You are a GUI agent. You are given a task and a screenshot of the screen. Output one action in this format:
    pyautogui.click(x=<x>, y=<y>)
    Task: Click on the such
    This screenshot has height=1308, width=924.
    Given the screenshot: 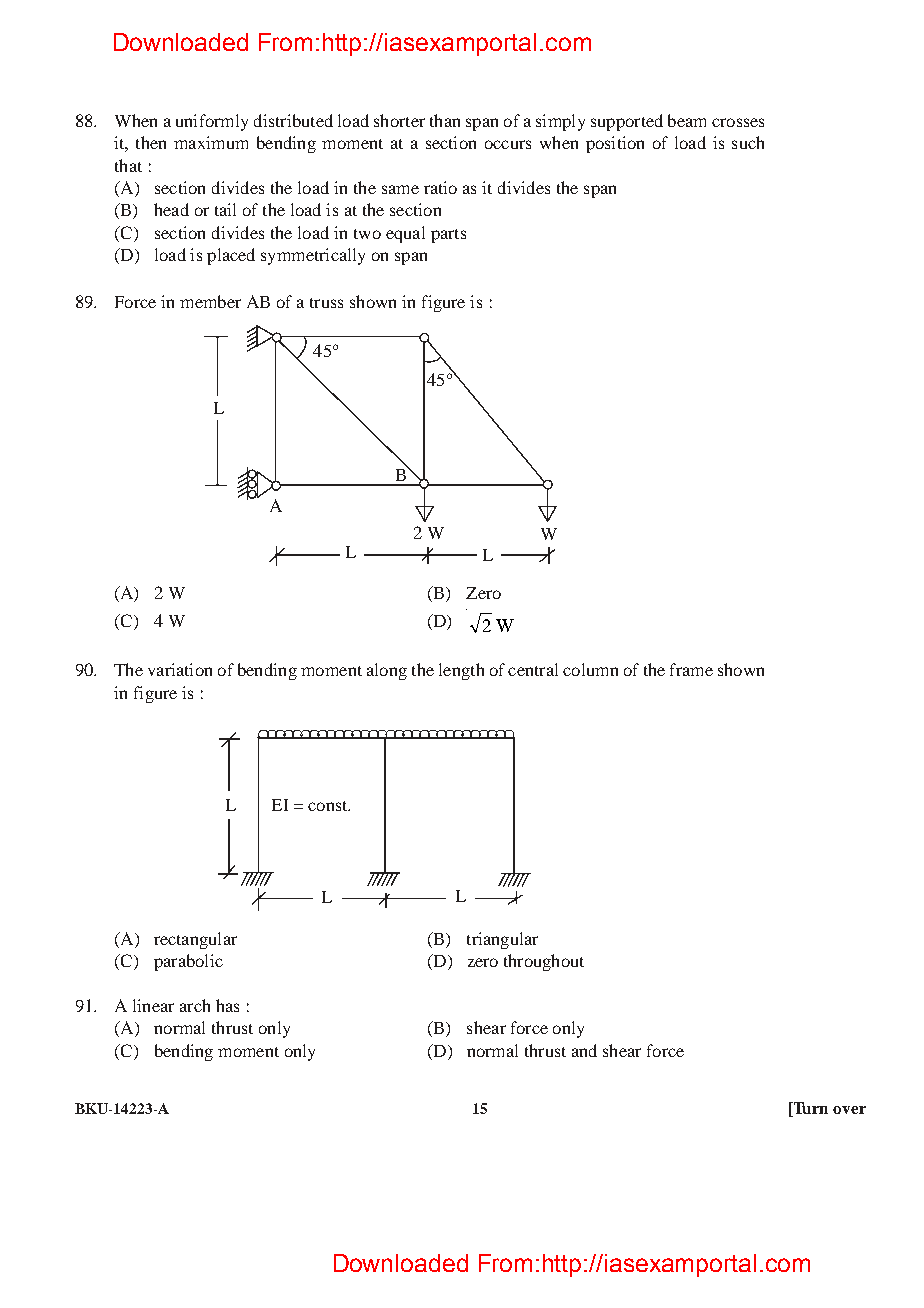 What is the action you would take?
    pyautogui.click(x=748, y=142)
